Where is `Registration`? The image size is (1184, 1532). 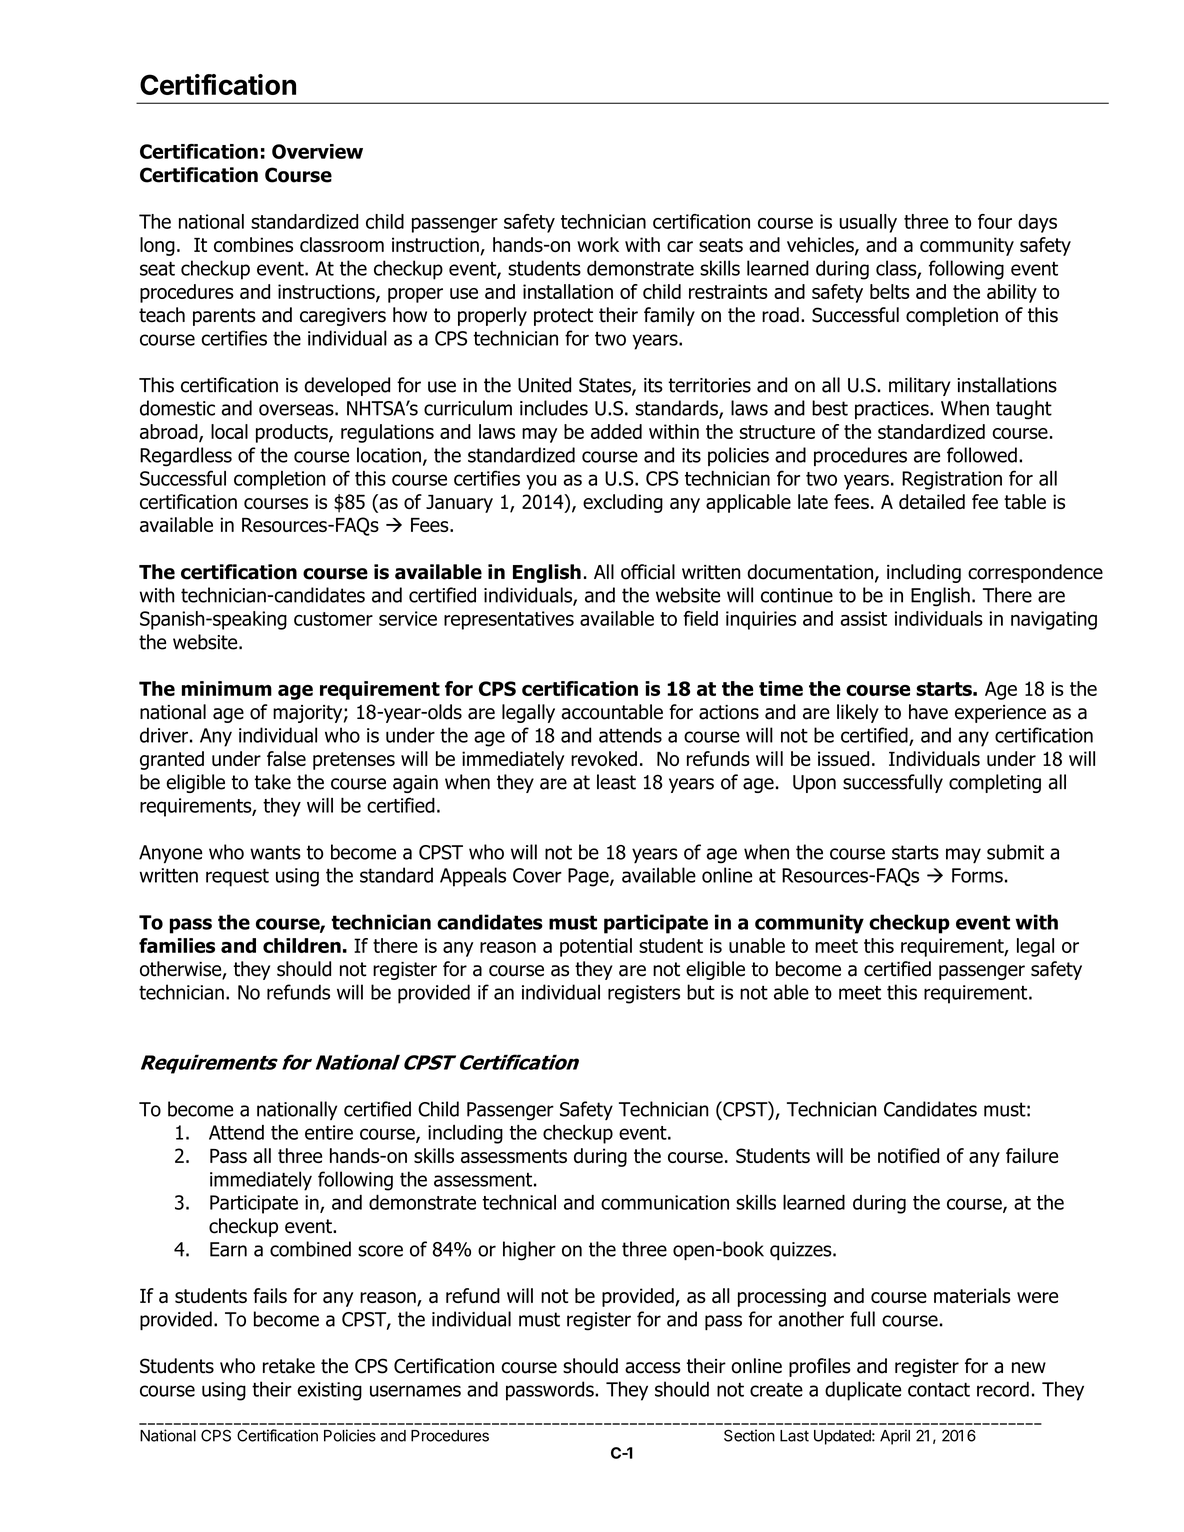 Registration is located at coordinates (952, 480).
